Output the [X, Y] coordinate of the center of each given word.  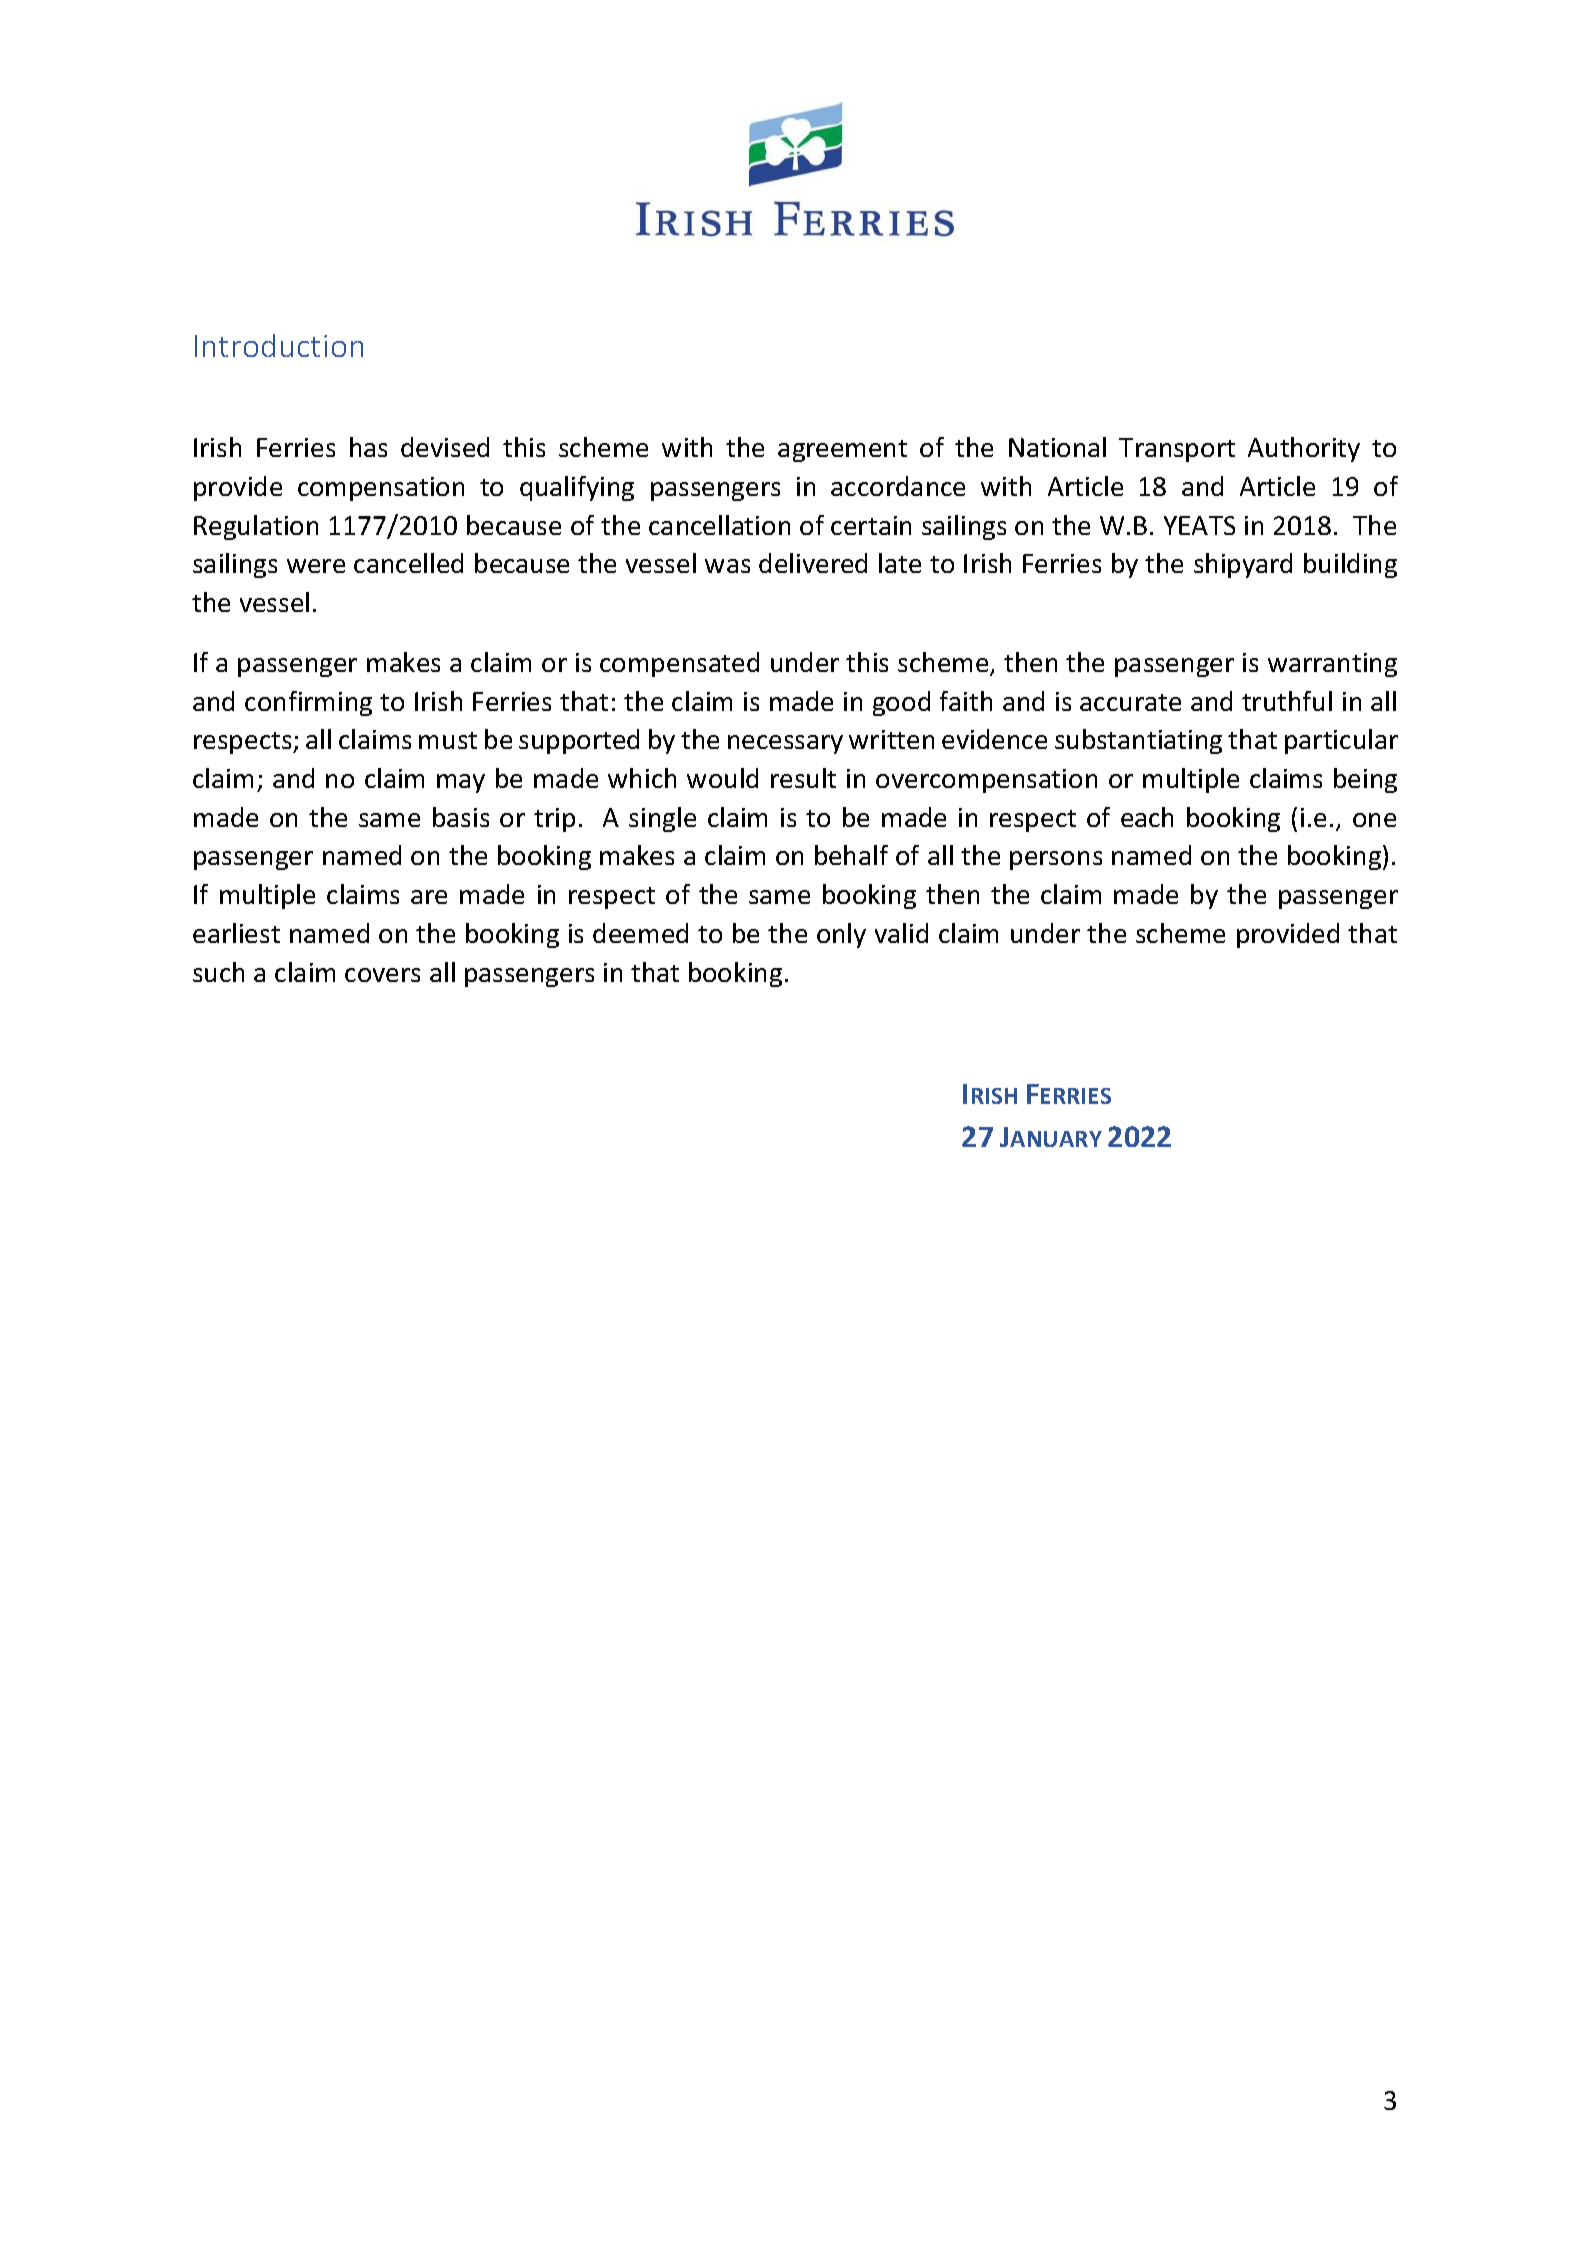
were [316, 566]
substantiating [1138, 741]
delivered [813, 563]
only [841, 935]
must [448, 740]
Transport [1177, 450]
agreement [842, 451]
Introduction [279, 345]
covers [382, 975]
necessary [785, 744]
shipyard [1243, 565]
